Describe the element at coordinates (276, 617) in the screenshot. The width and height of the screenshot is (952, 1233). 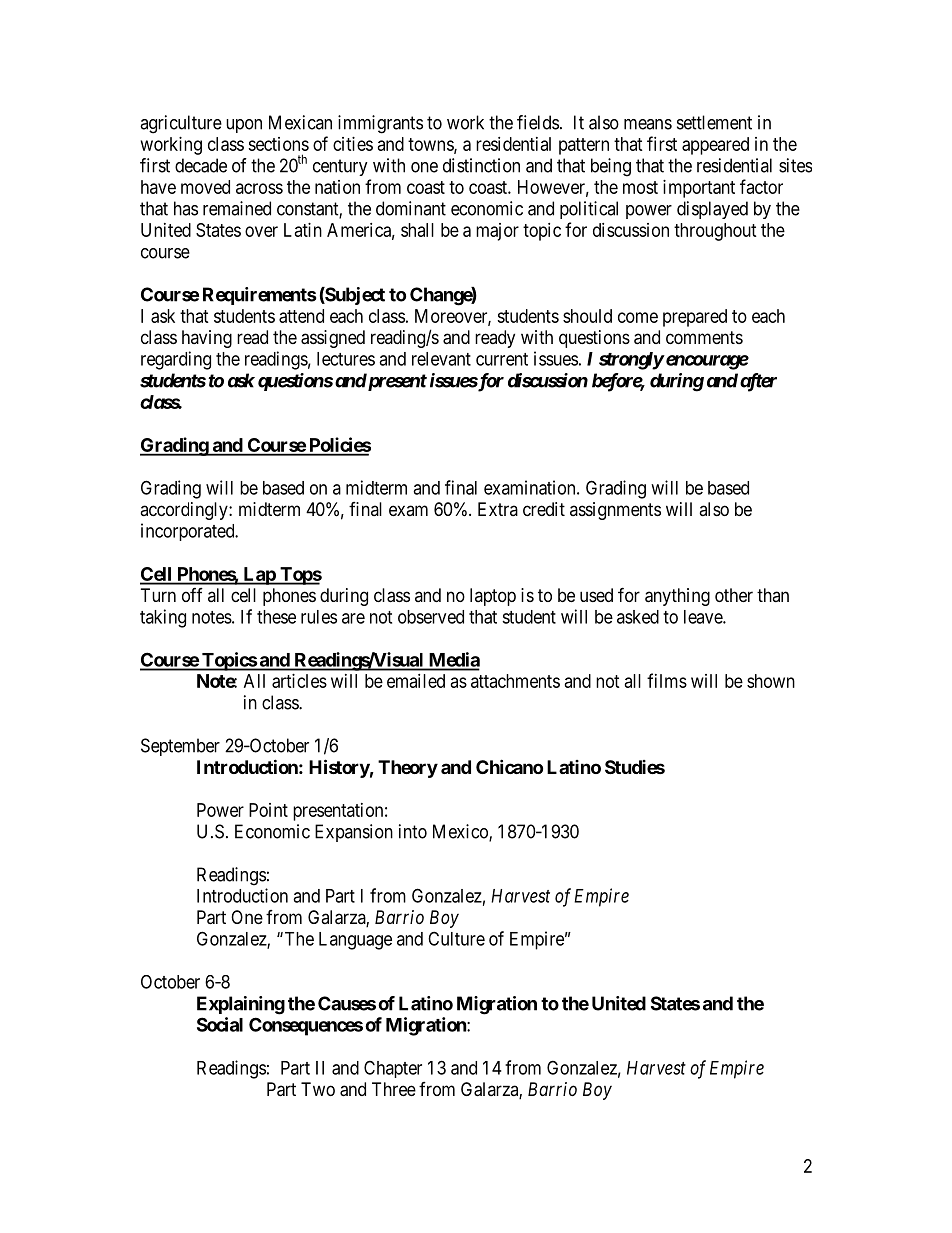
I see `these` at that location.
